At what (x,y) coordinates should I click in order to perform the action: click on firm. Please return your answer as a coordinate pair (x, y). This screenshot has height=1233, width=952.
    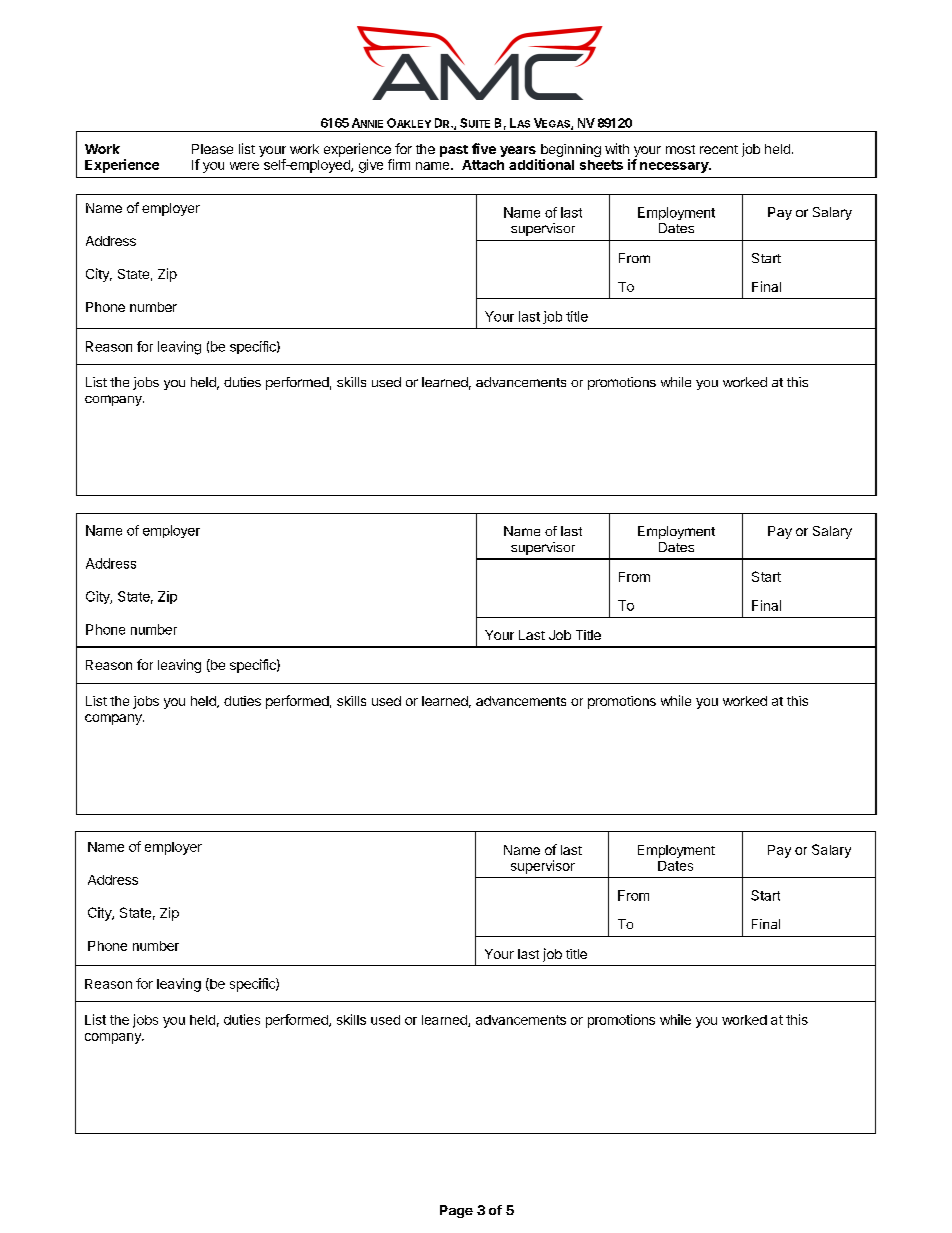
    Looking at the image, I should click on (399, 164).
